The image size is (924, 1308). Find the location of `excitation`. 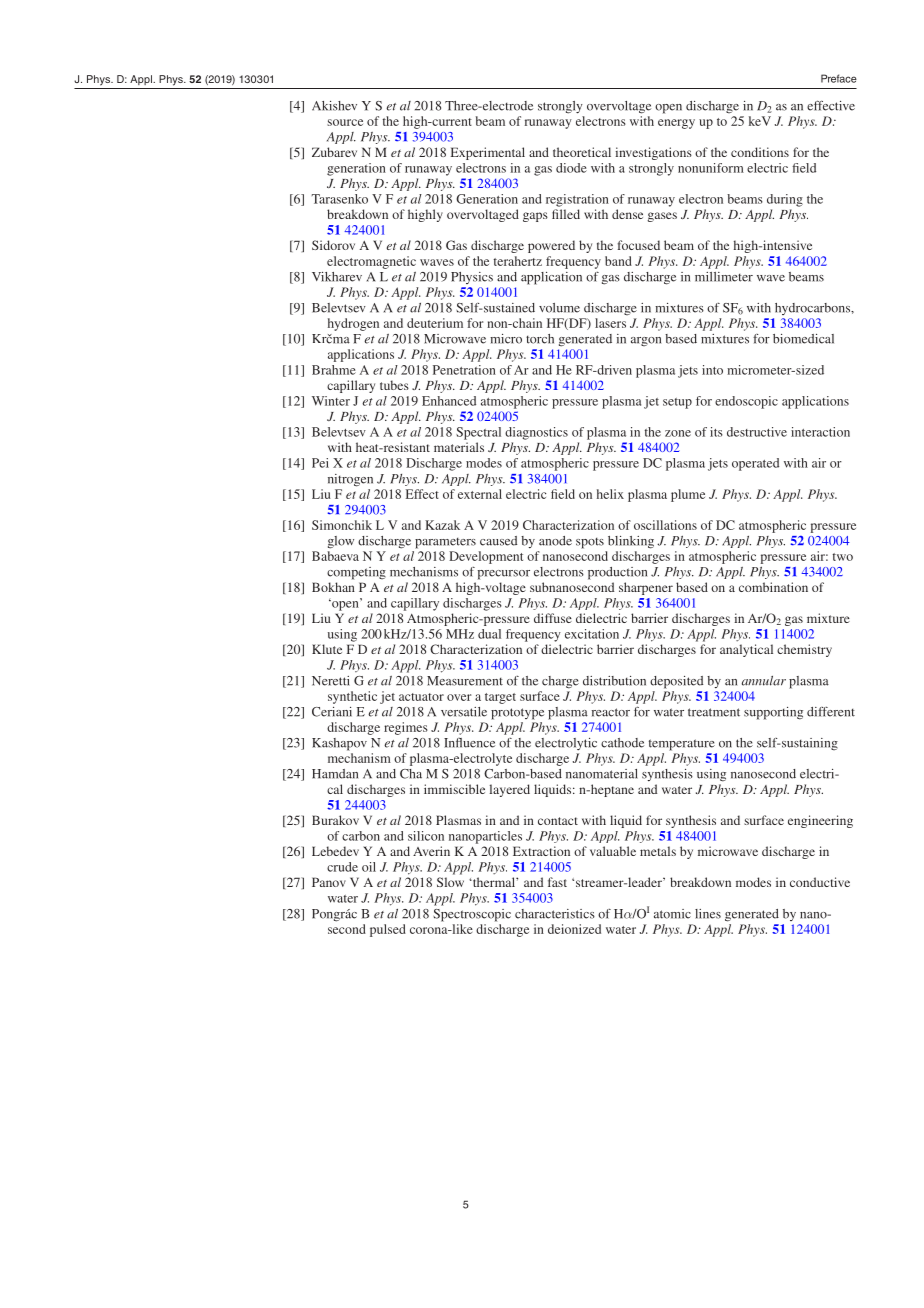

excitation is located at coordinates (592, 634).
